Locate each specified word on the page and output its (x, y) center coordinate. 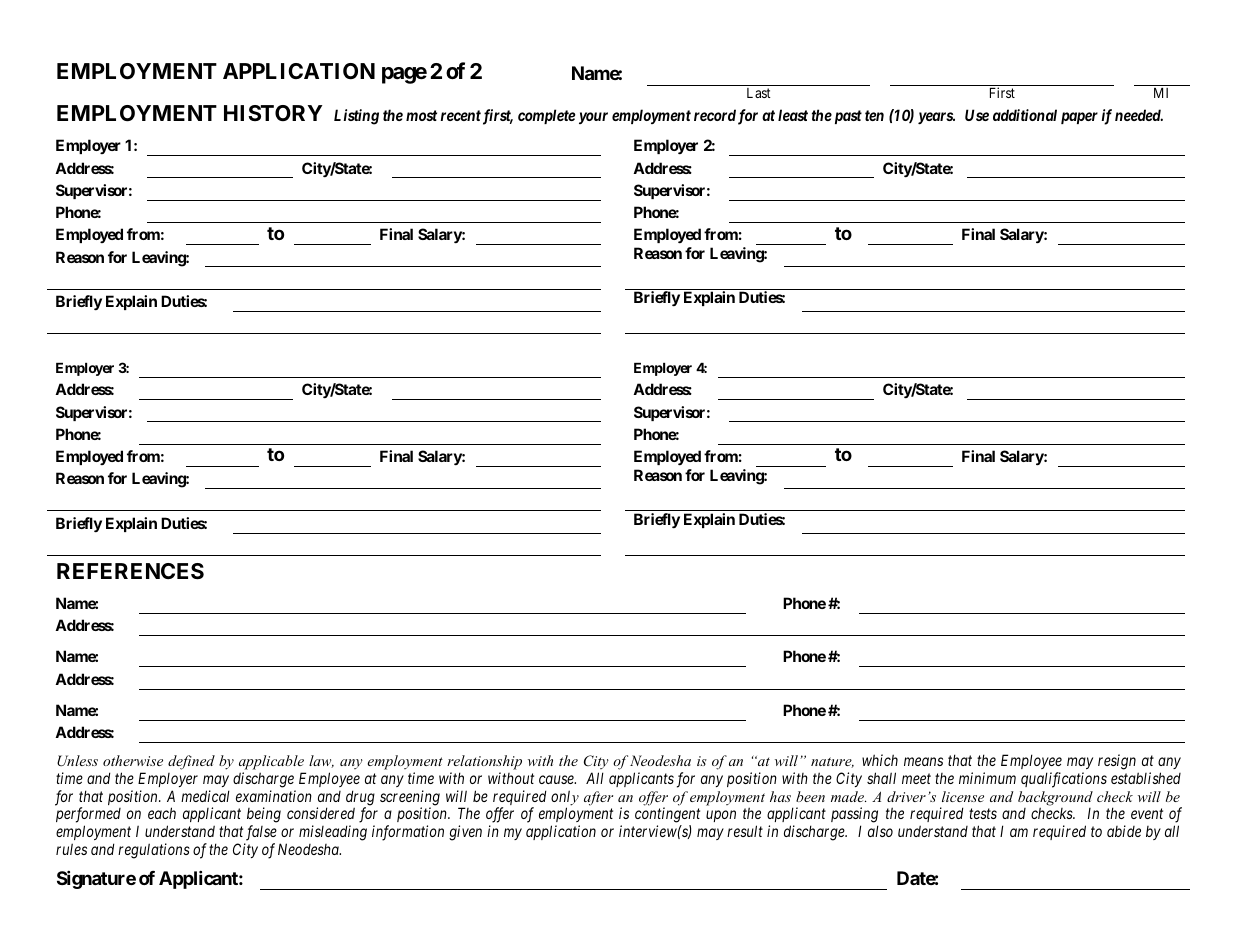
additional (1025, 115)
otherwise (133, 760)
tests (983, 814)
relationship (484, 762)
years (936, 118)
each (162, 813)
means (923, 761)
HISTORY (273, 113)
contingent (667, 816)
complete (546, 116)
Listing (356, 117)
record (715, 115)
